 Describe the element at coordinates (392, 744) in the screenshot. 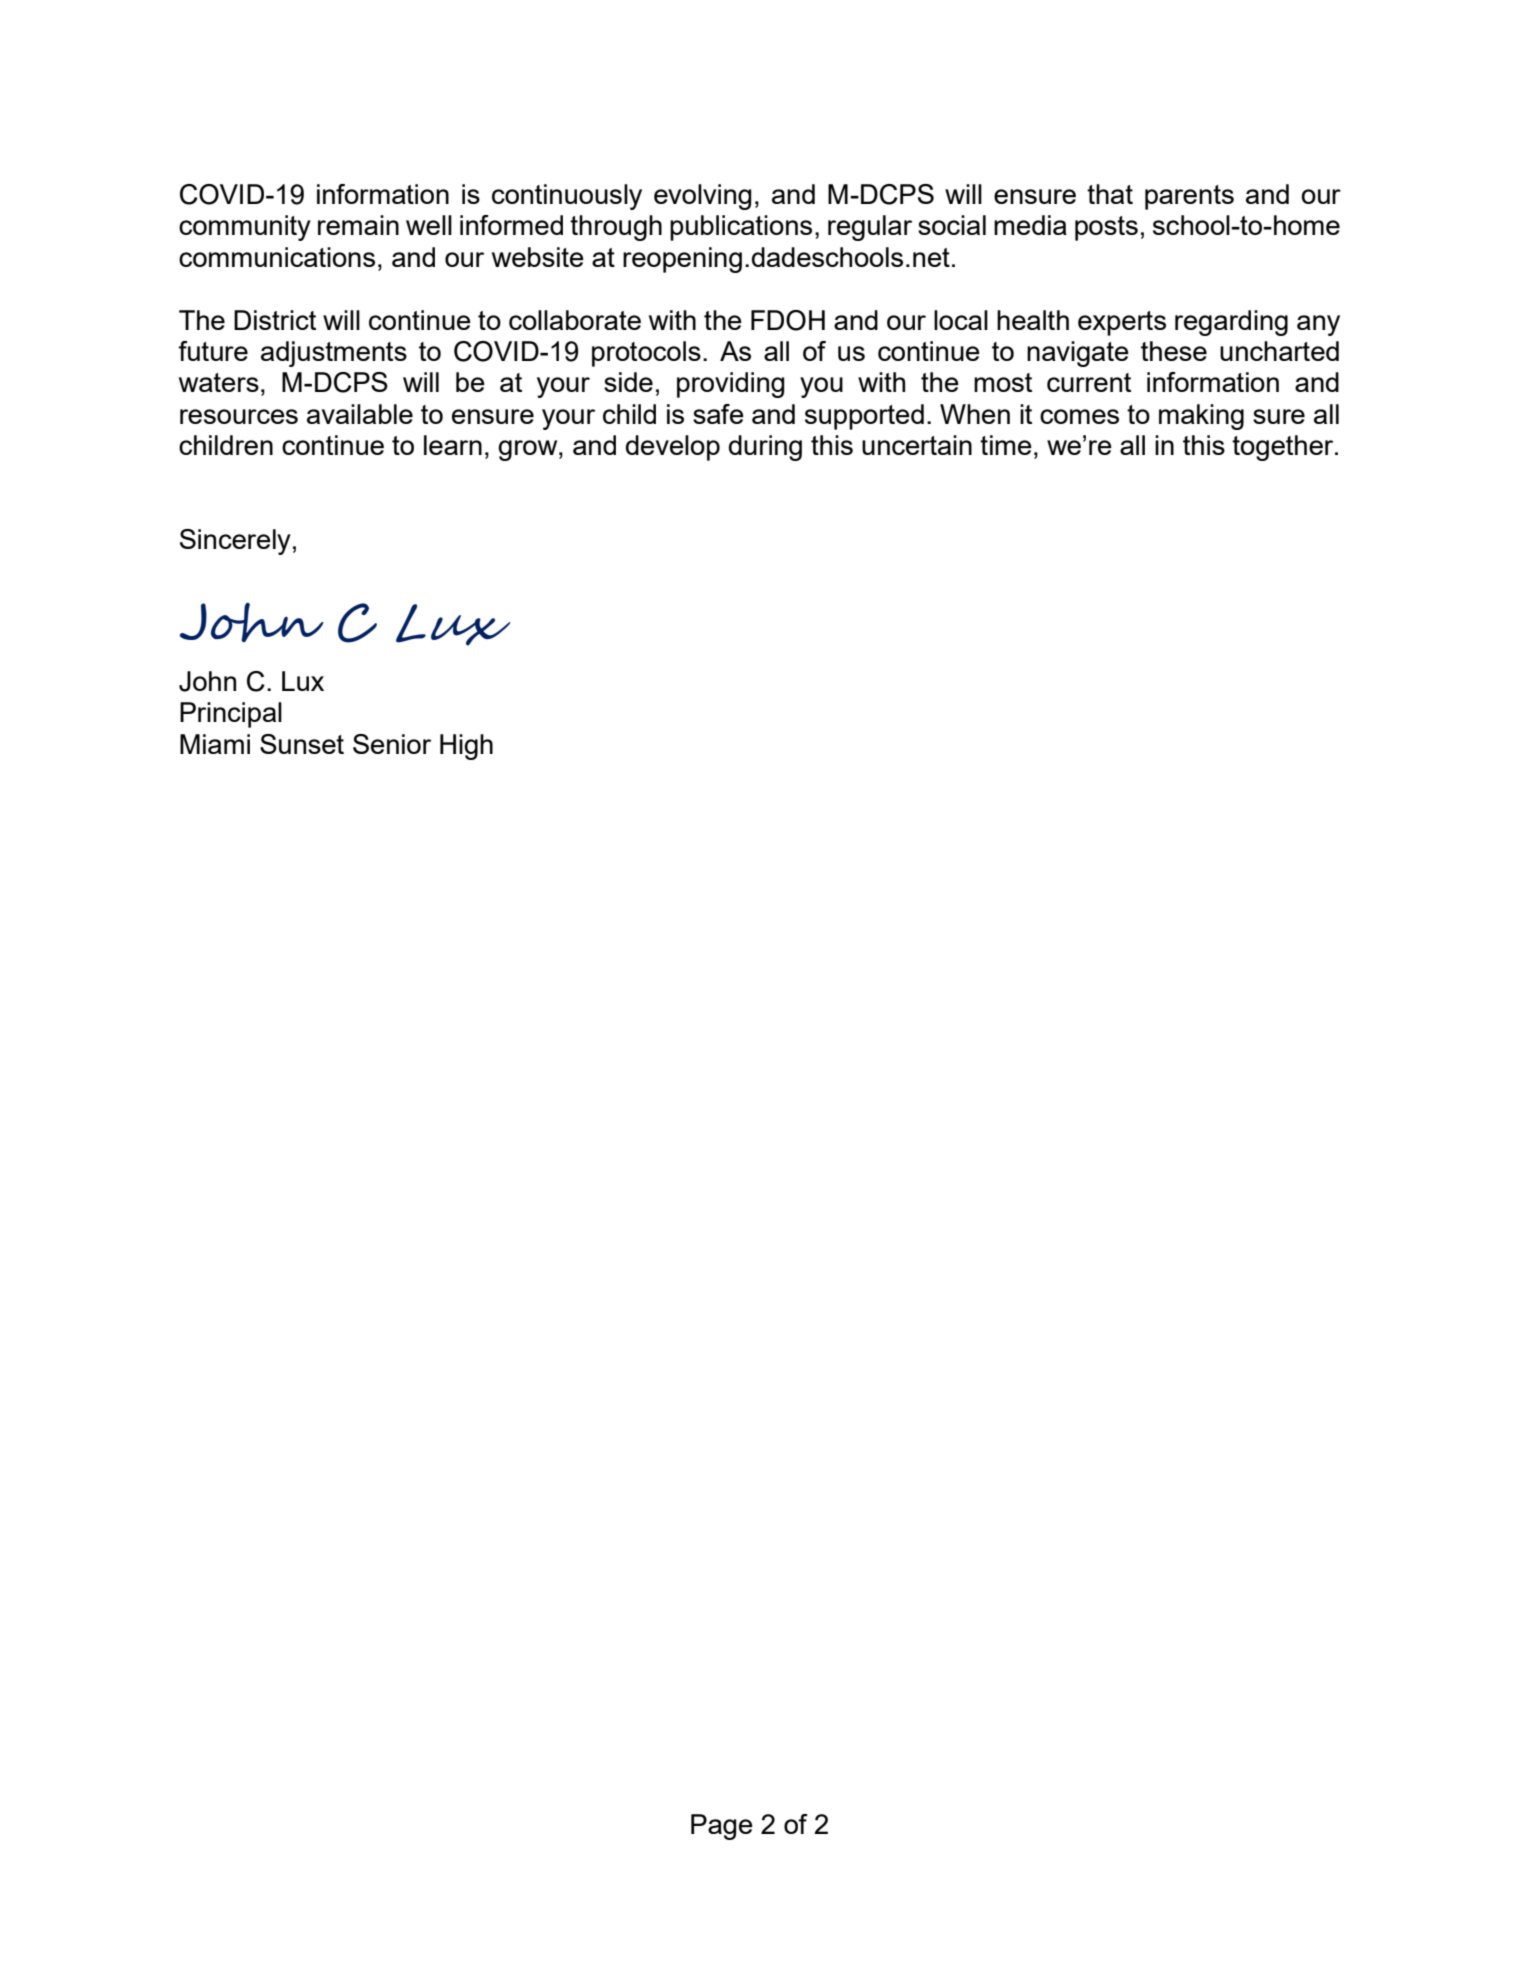

I see `Senior` at that location.
